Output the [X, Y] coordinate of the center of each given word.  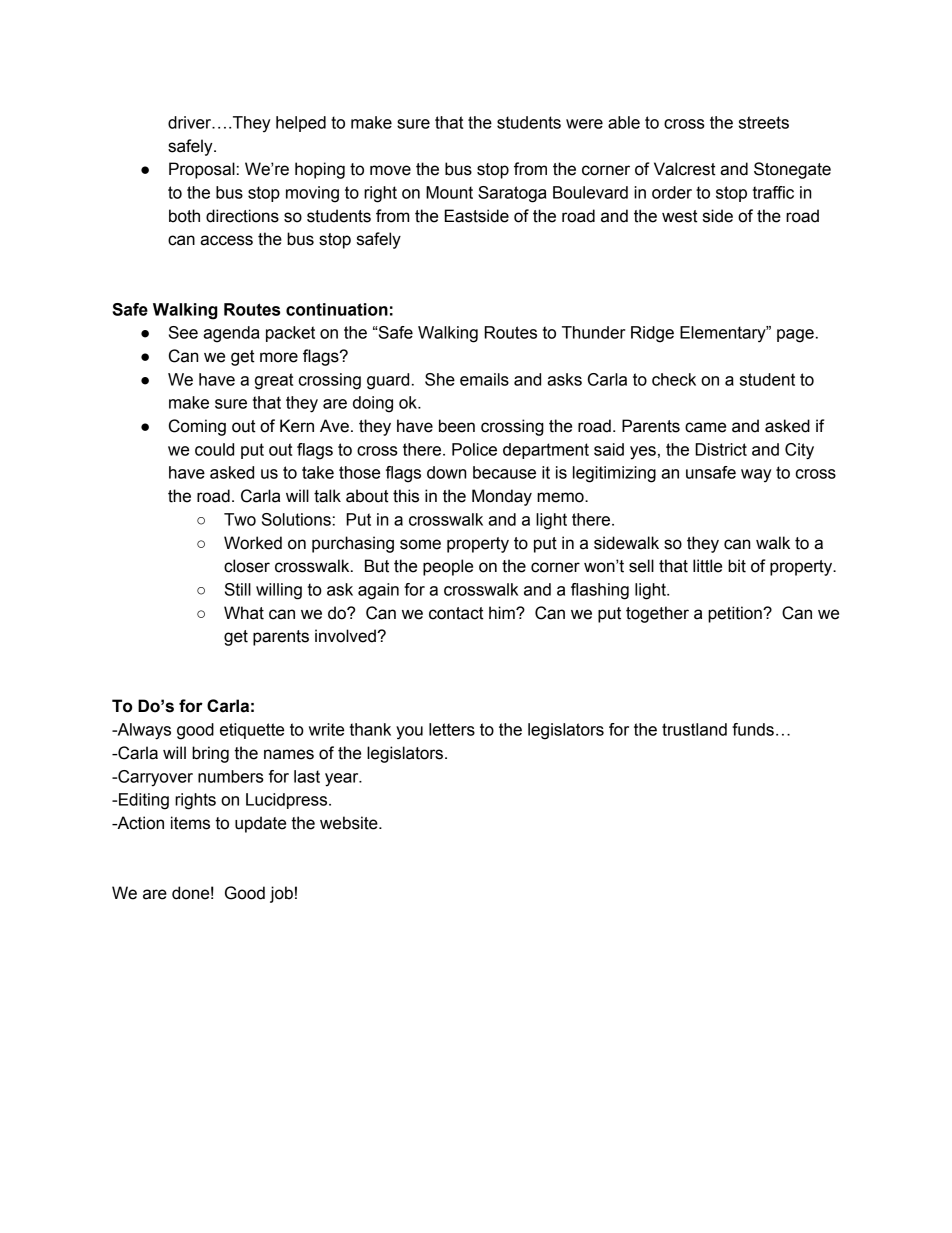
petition [736, 614]
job [281, 894]
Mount [449, 192]
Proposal [202, 170]
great [274, 381]
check [674, 379]
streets [764, 122]
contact [456, 613]
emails [484, 379]
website [350, 823]
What [244, 613]
